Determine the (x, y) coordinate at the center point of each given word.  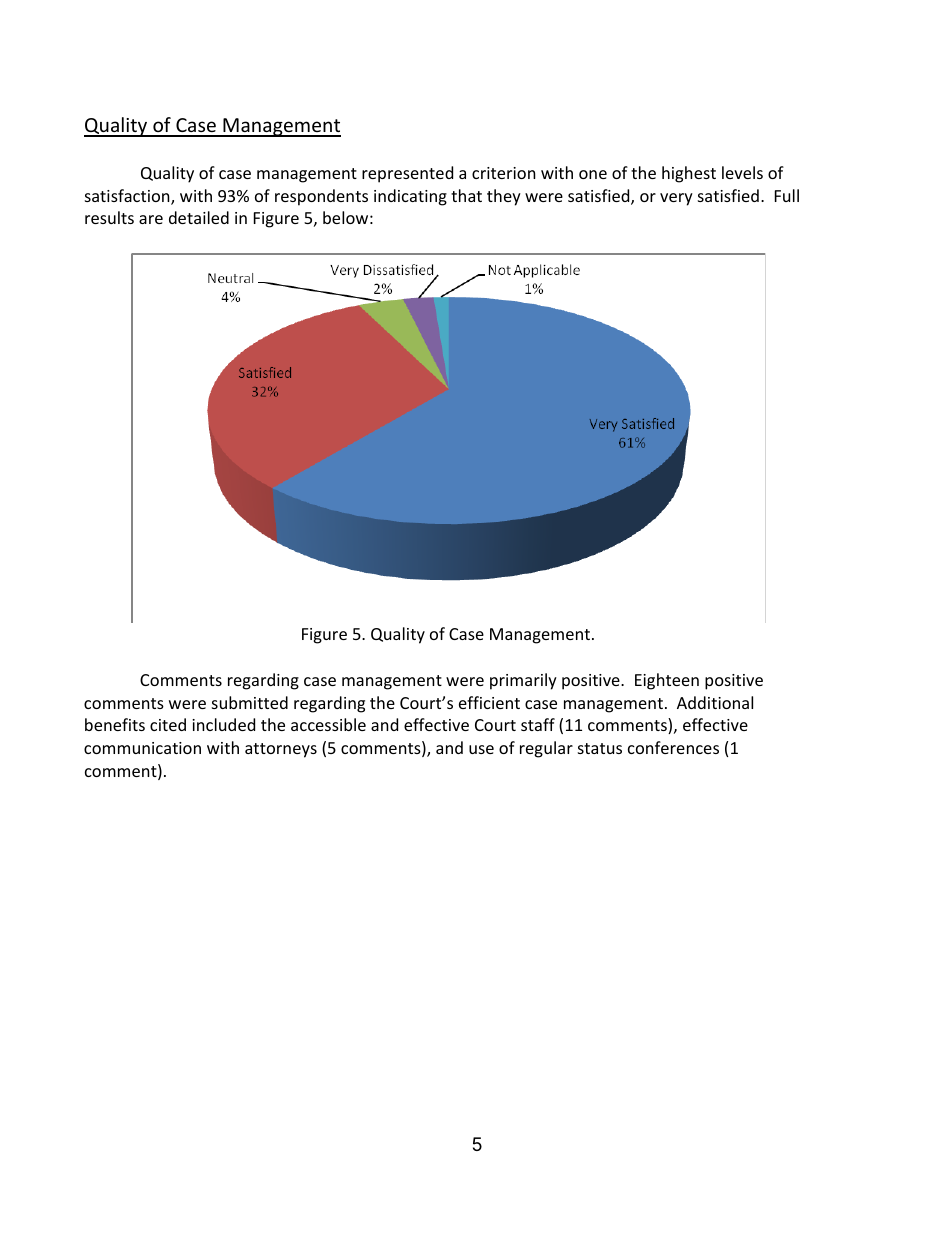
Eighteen (667, 681)
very (676, 199)
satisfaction (128, 197)
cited (168, 724)
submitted (250, 702)
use (481, 749)
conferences (673, 747)
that (466, 195)
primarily (523, 681)
